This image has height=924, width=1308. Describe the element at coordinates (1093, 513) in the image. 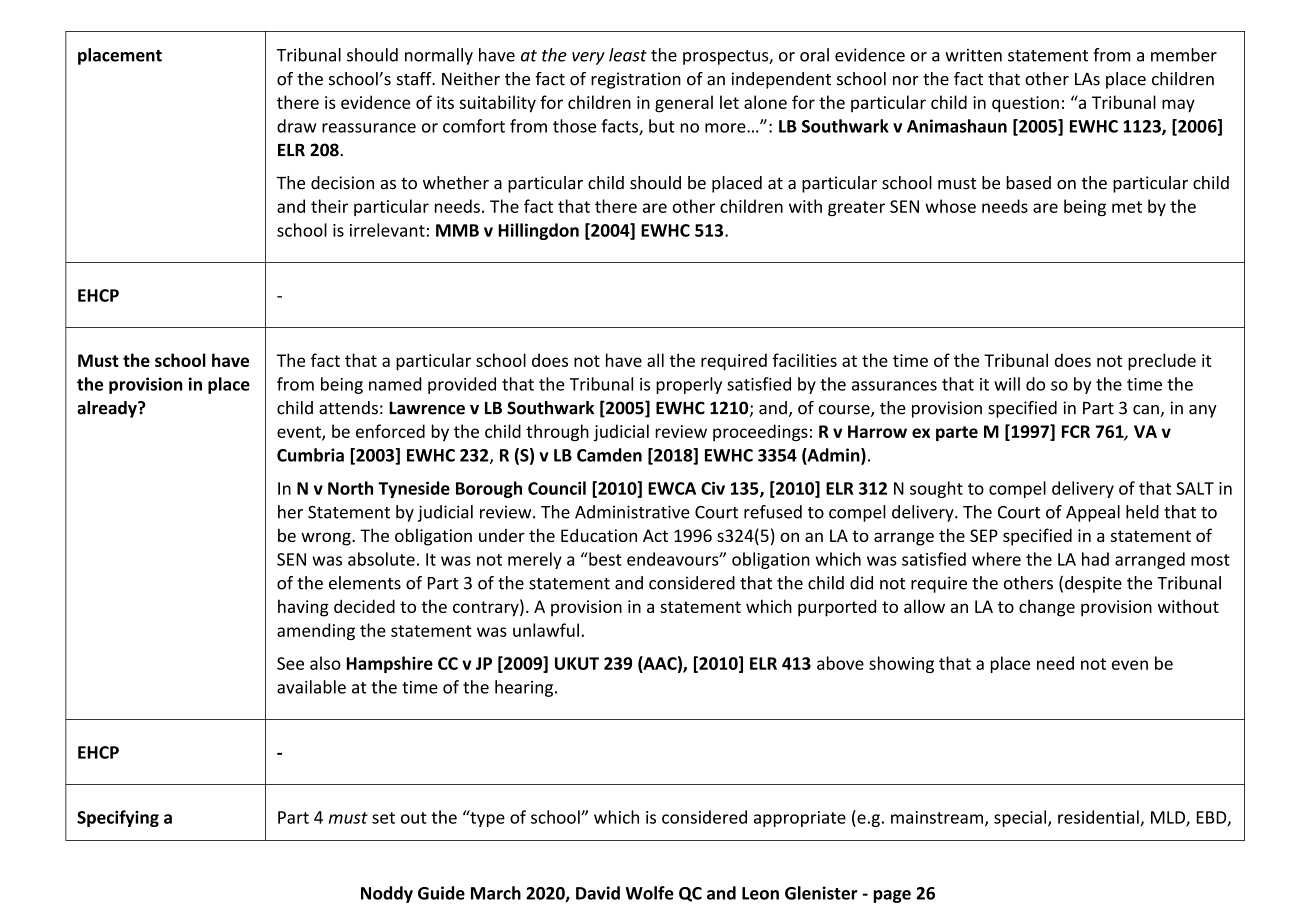

I see `Appeal` at that location.
